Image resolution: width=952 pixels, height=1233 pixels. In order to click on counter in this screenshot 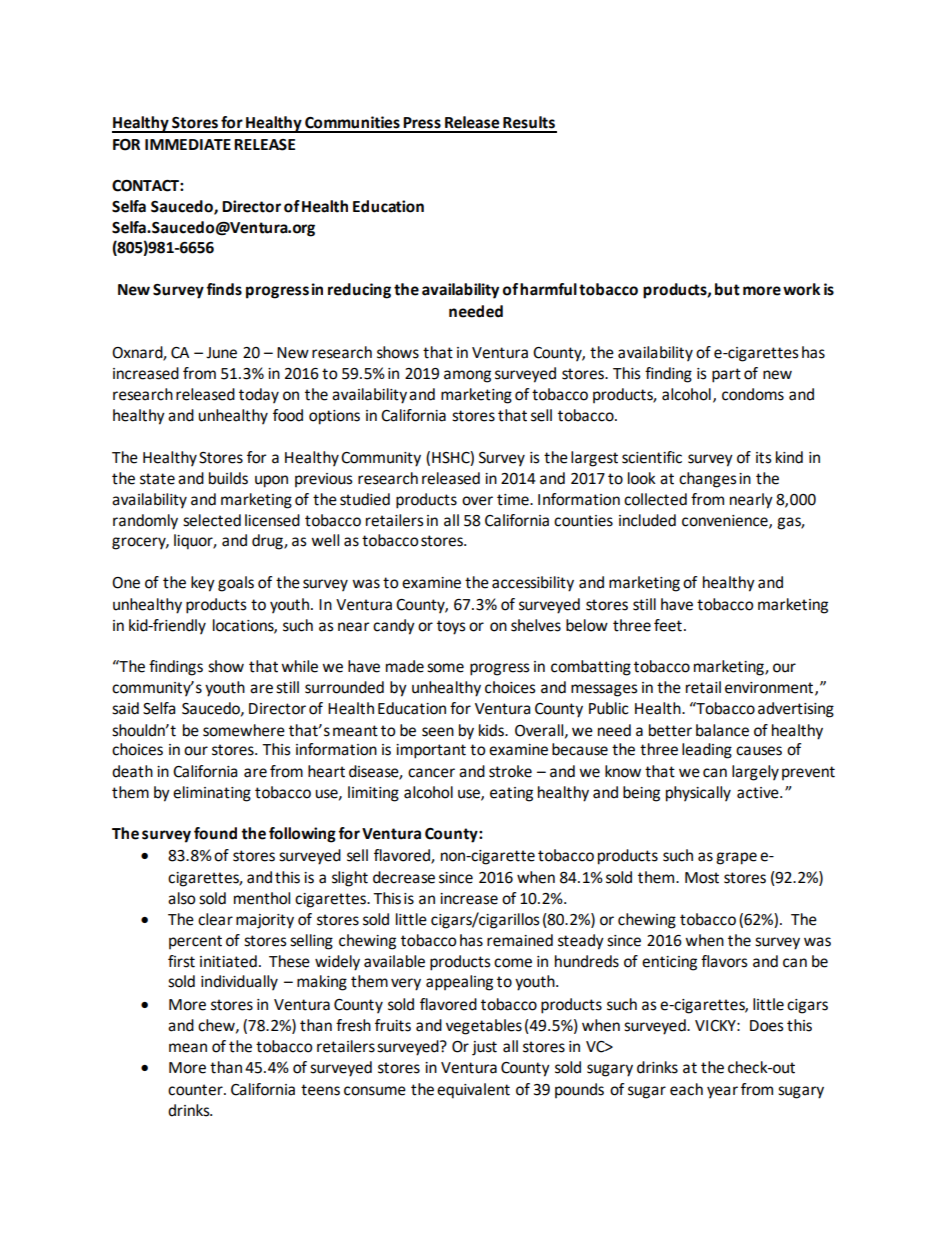, I will do `click(196, 1090)`.
